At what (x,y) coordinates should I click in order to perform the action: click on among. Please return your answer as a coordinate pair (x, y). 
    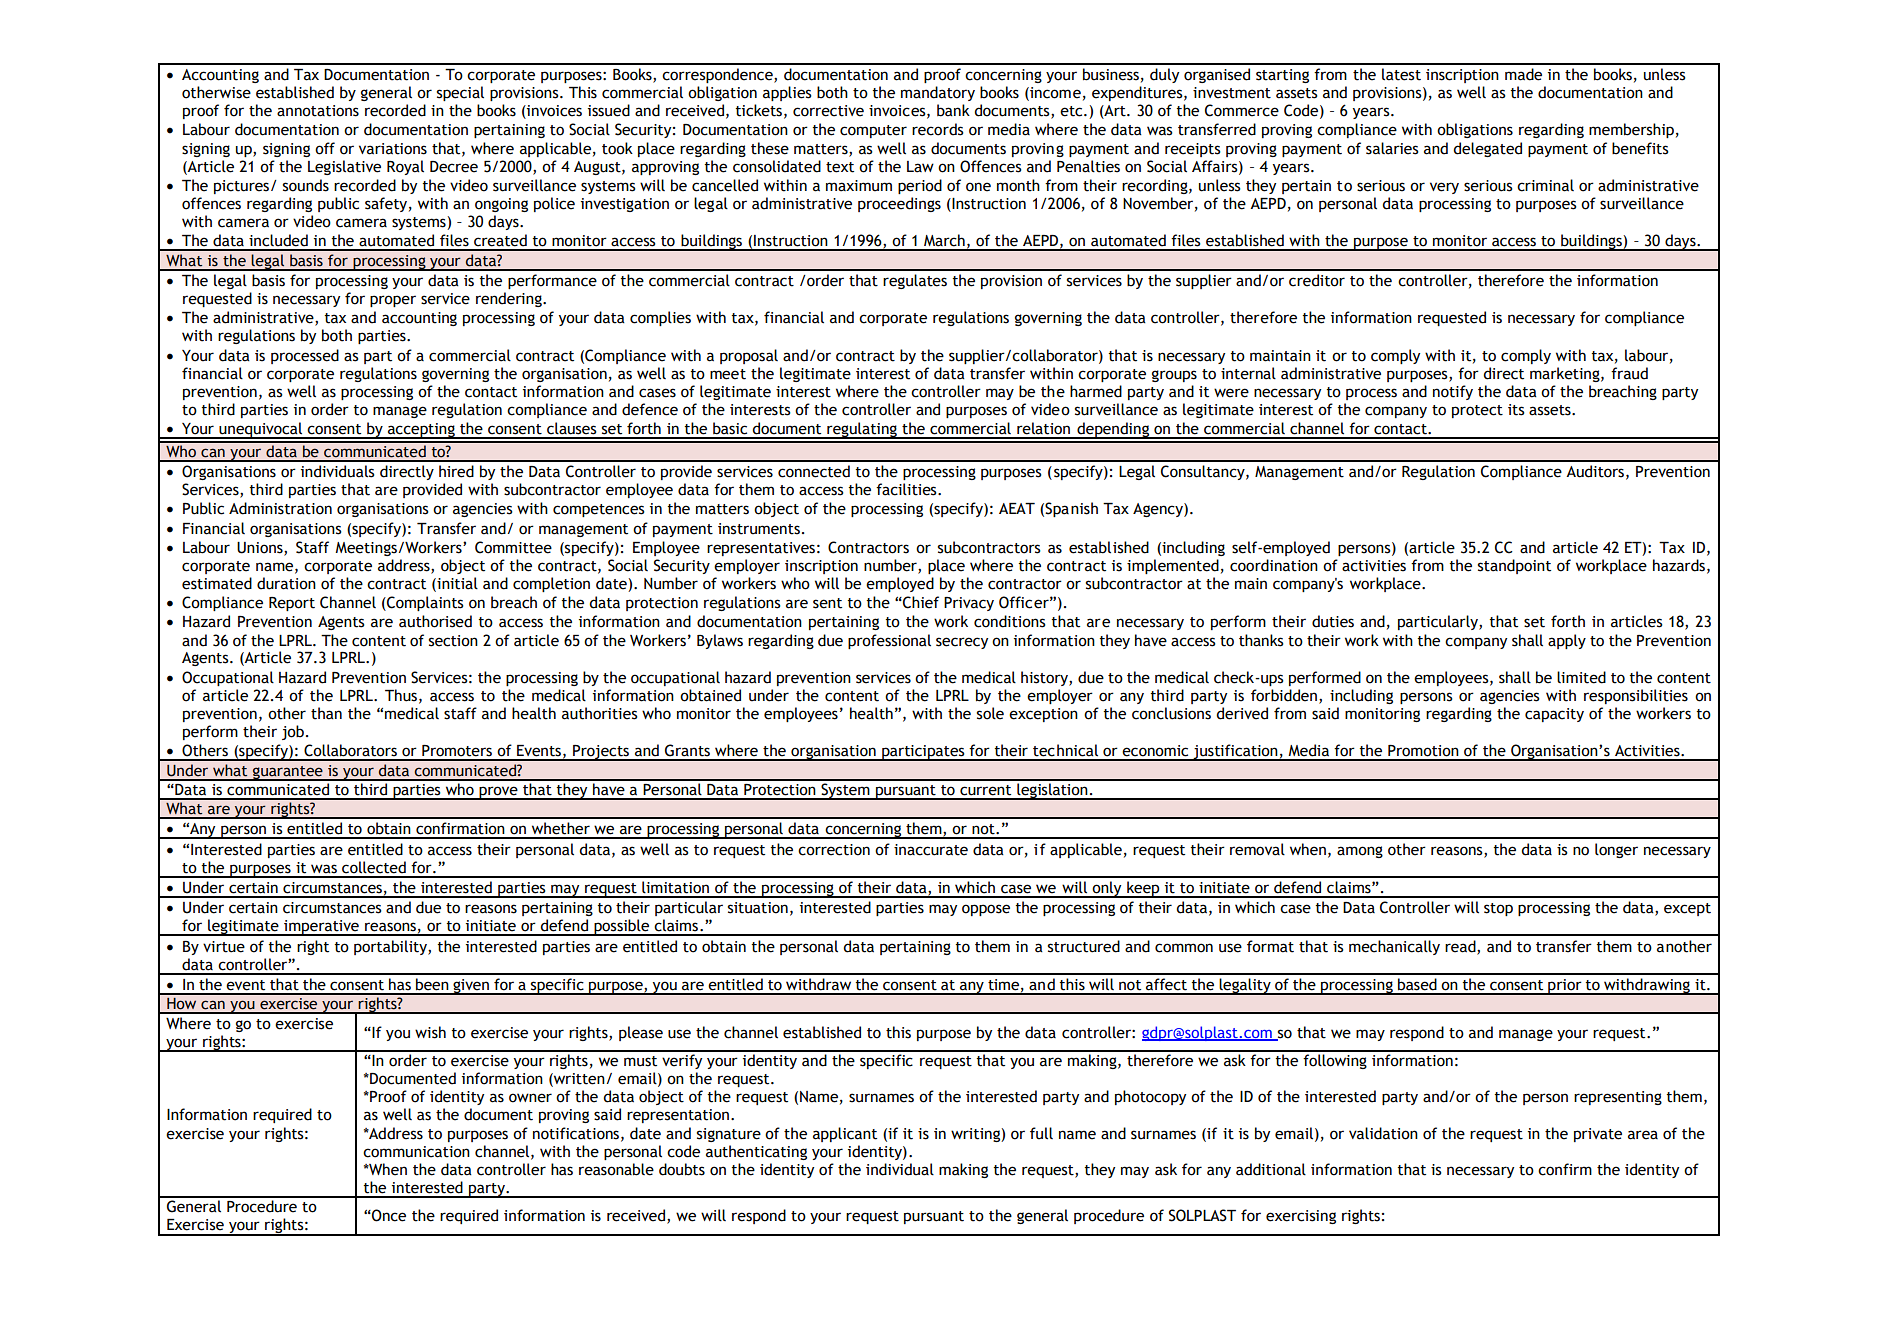
    Looking at the image, I should click on (1360, 852).
